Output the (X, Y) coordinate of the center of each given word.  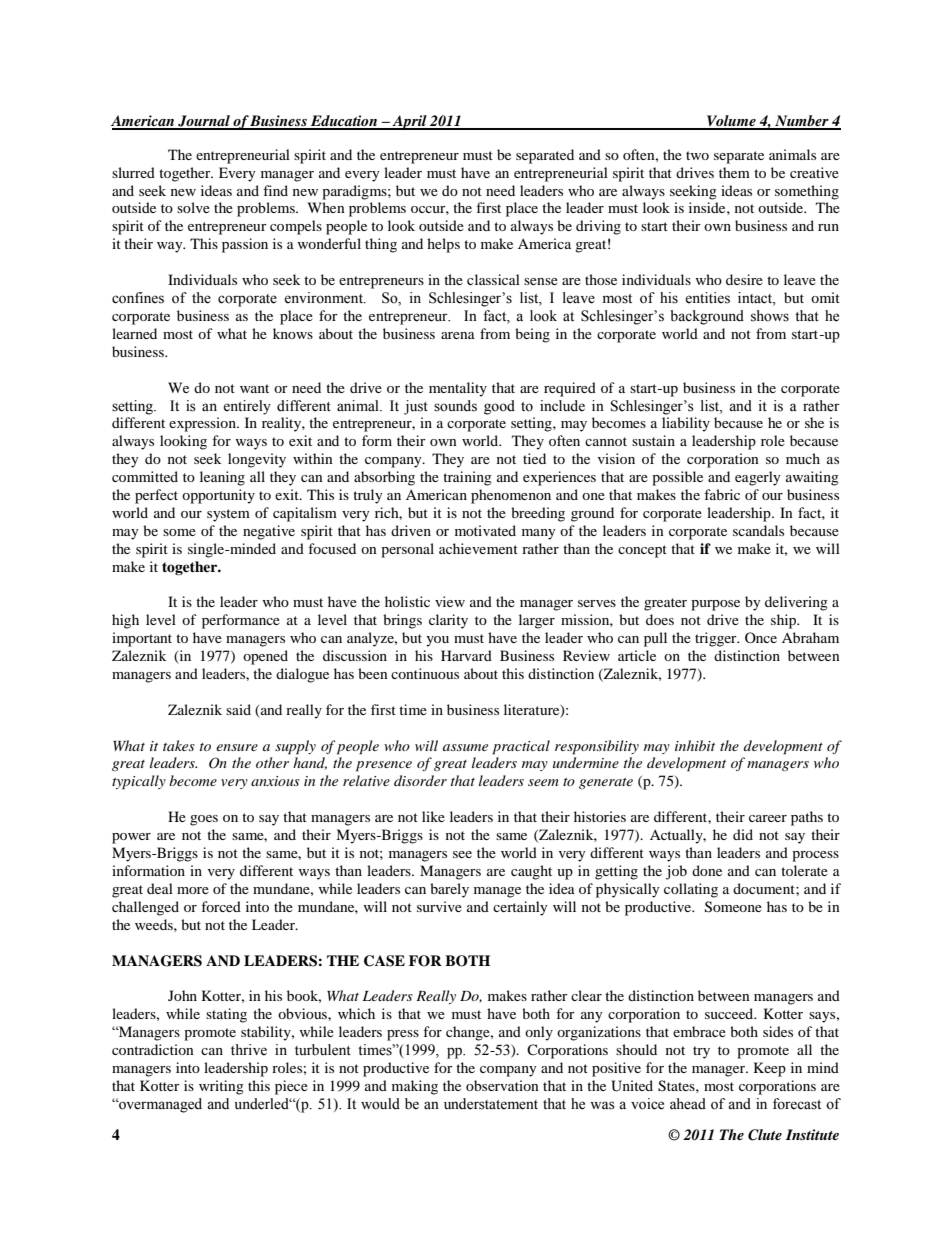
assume (465, 747)
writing (221, 1087)
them (734, 172)
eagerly (758, 478)
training (467, 478)
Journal (204, 122)
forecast (797, 1104)
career (768, 818)
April (409, 122)
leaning (222, 478)
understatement (491, 1104)
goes (204, 820)
